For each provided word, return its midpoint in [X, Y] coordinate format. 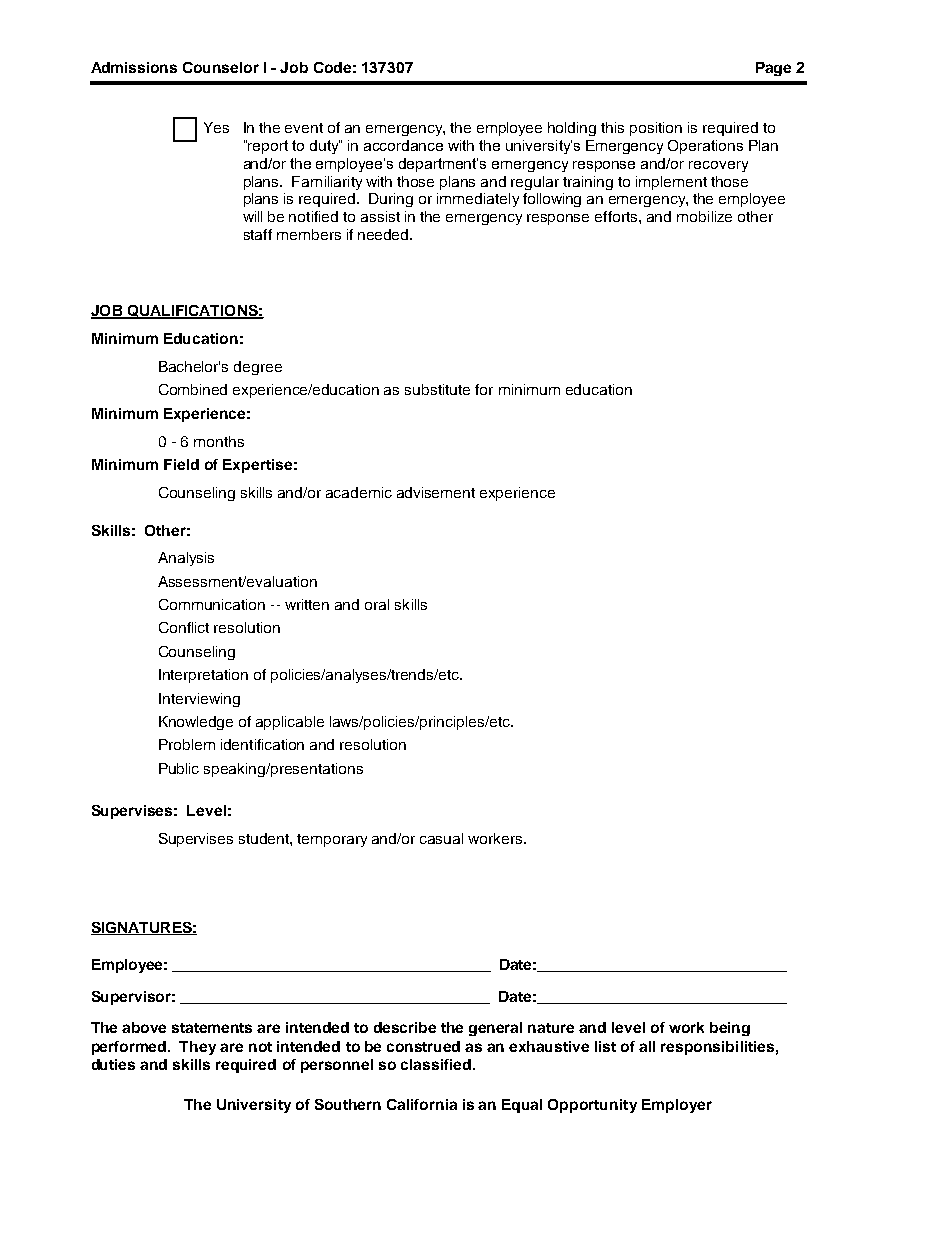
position [656, 129]
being [730, 1029]
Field [181, 464]
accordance [403, 145]
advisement [436, 492]
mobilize [704, 216]
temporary [332, 840]
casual [441, 838]
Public [179, 768]
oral [377, 604]
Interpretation [203, 676]
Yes [216, 127]
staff [258, 234]
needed [384, 234]
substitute [437, 389]
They [197, 1048]
